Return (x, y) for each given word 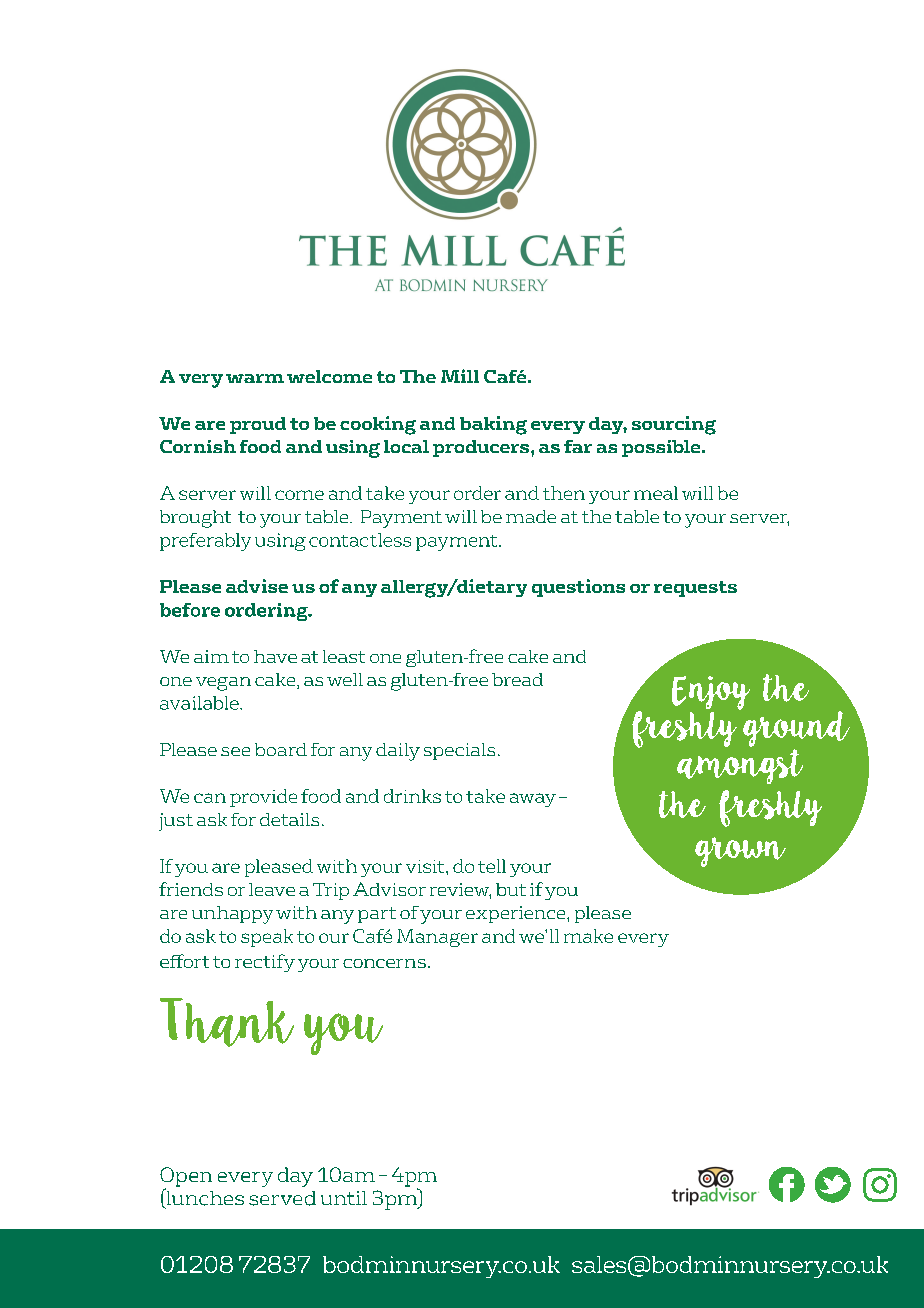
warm (255, 378)
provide (263, 798)
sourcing (674, 425)
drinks (412, 796)
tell (492, 866)
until (344, 1198)
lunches (204, 1198)
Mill (460, 376)
